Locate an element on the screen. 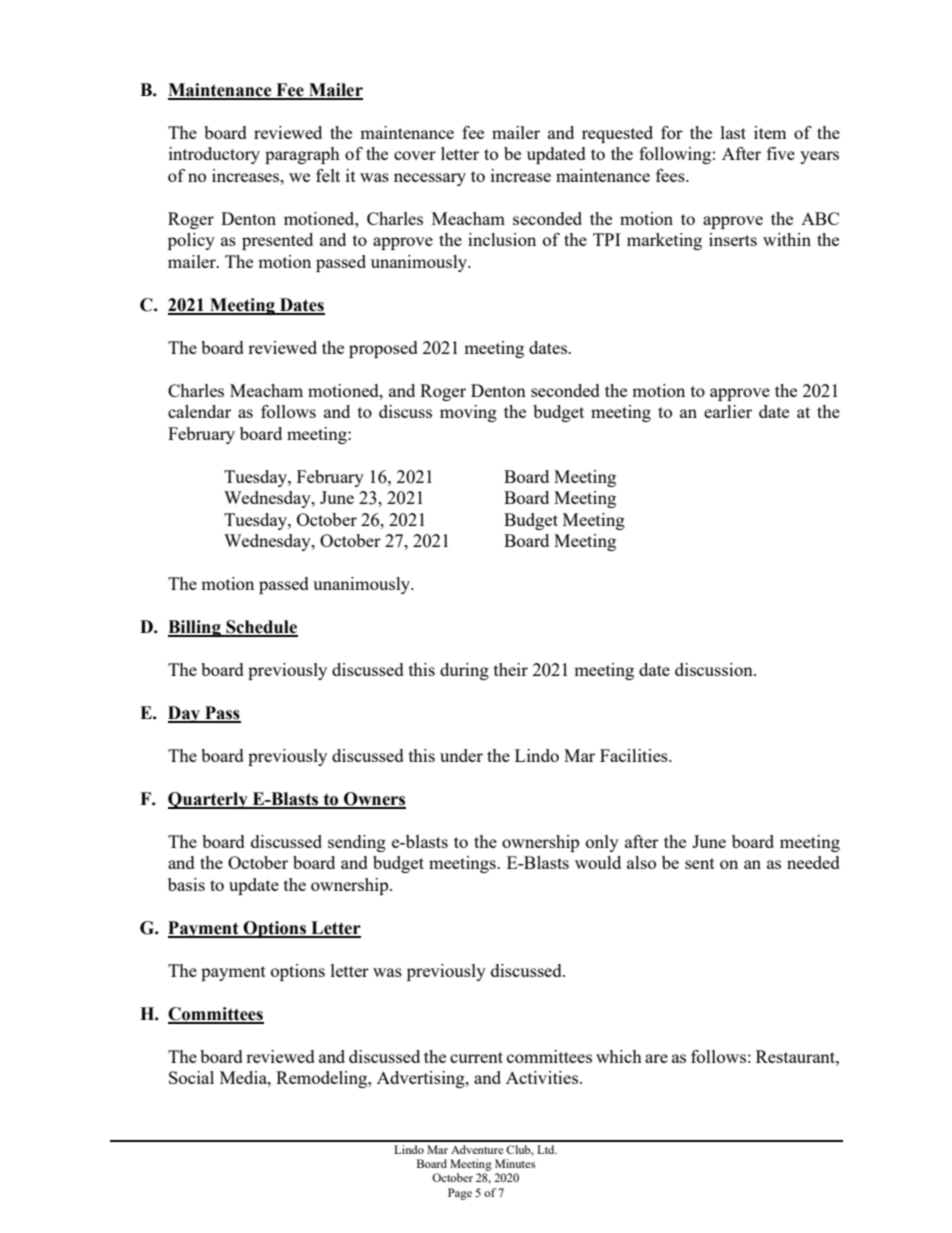 The image size is (952, 1233). Schedule is located at coordinates (261, 628).
